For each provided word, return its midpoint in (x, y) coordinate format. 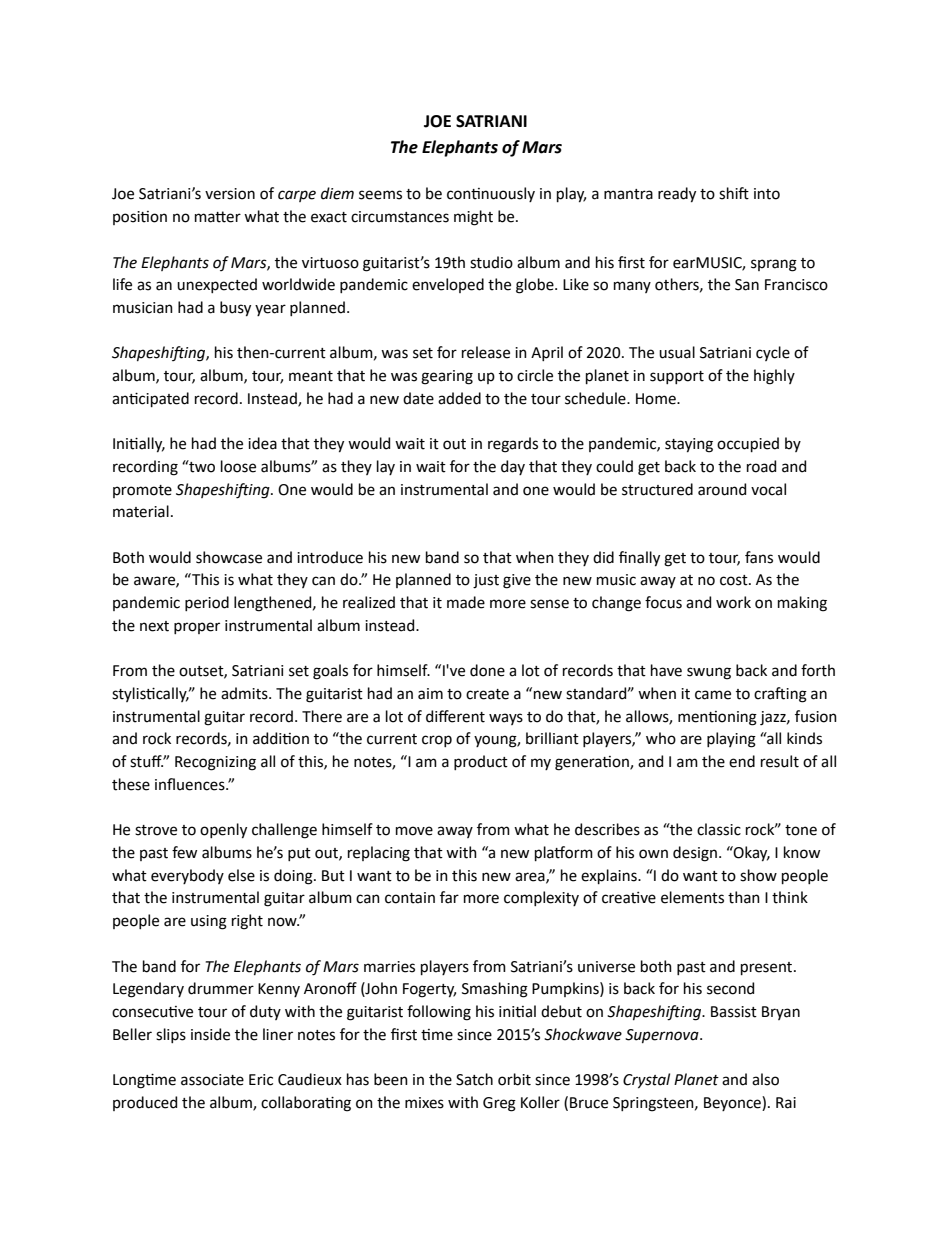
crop (437, 741)
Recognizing (215, 763)
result (780, 761)
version (230, 194)
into (767, 194)
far (449, 897)
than (744, 897)
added (459, 398)
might (473, 218)
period (207, 603)
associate (212, 1080)
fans (759, 557)
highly (774, 377)
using (209, 922)
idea (262, 443)
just (486, 581)
